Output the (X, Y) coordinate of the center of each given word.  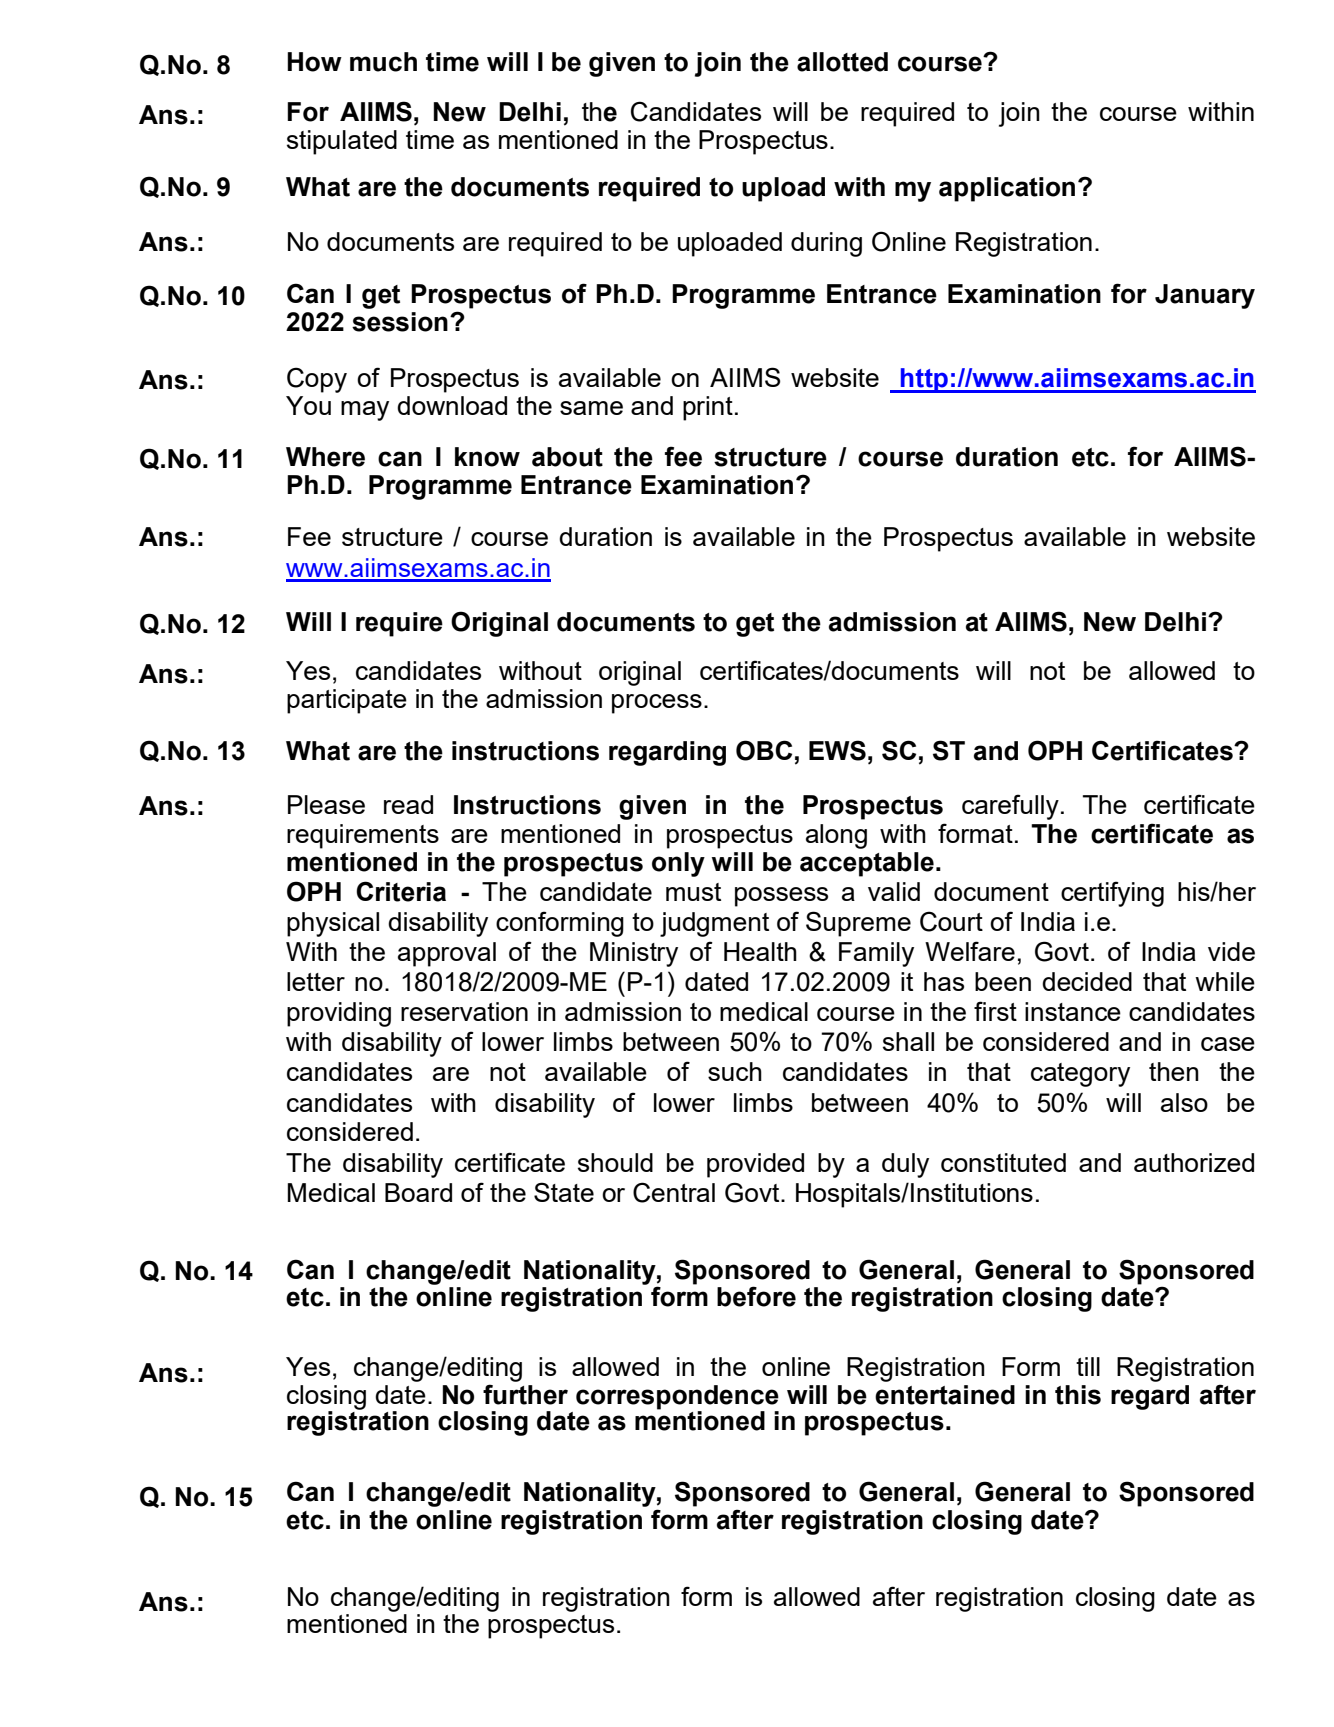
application (1007, 189)
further (525, 1394)
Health (760, 951)
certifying (1112, 894)
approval (447, 954)
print (708, 408)
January (1205, 296)
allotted (842, 62)
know (487, 457)
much (383, 62)
